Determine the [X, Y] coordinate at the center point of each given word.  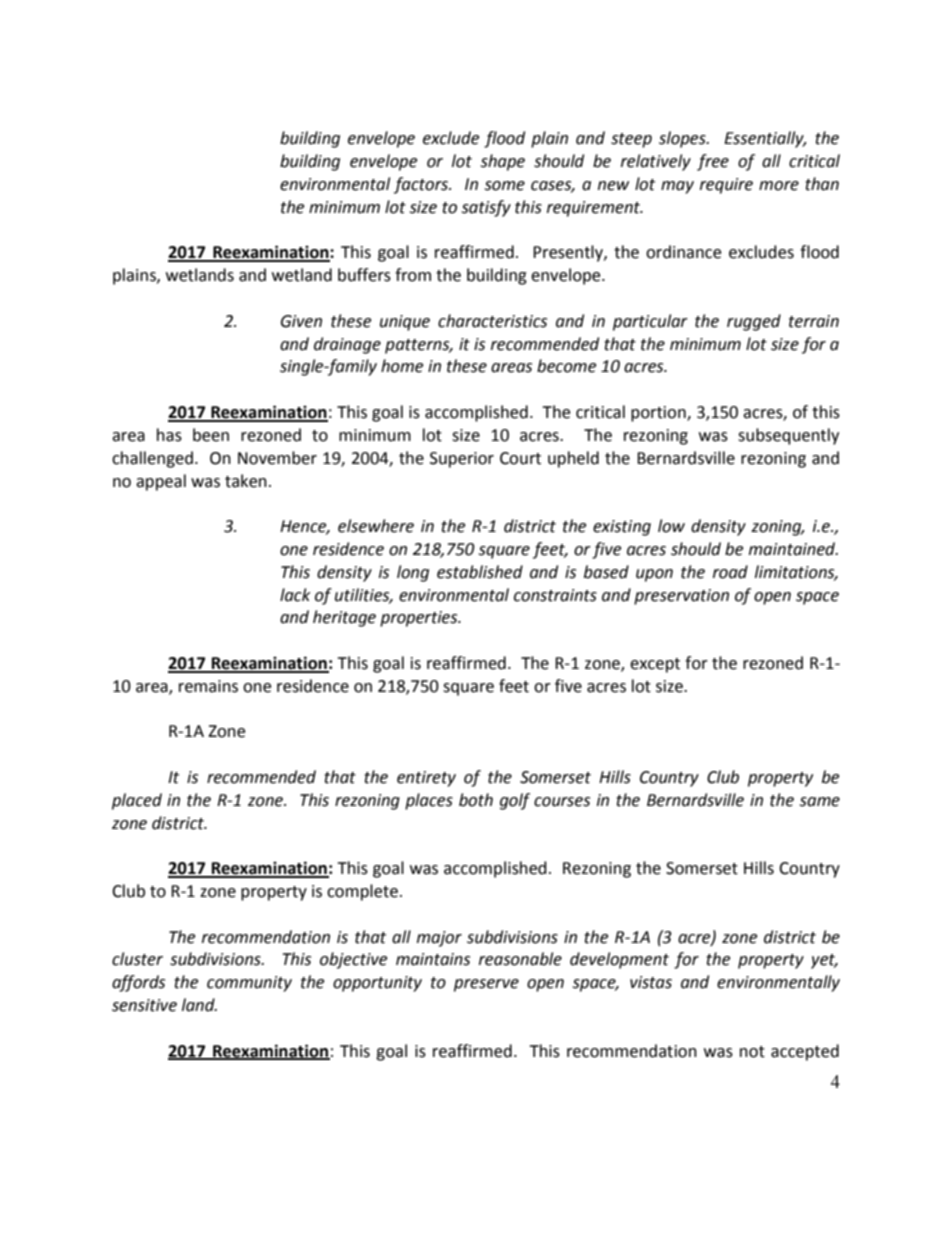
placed [137, 801]
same [820, 802]
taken [246, 481]
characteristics [492, 321]
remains [208, 686]
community [249, 984]
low [671, 526]
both [476, 800]
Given [301, 321]
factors [422, 185]
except [655, 665]
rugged [754, 322]
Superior [462, 460]
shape [503, 162]
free [713, 162]
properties [420, 619]
